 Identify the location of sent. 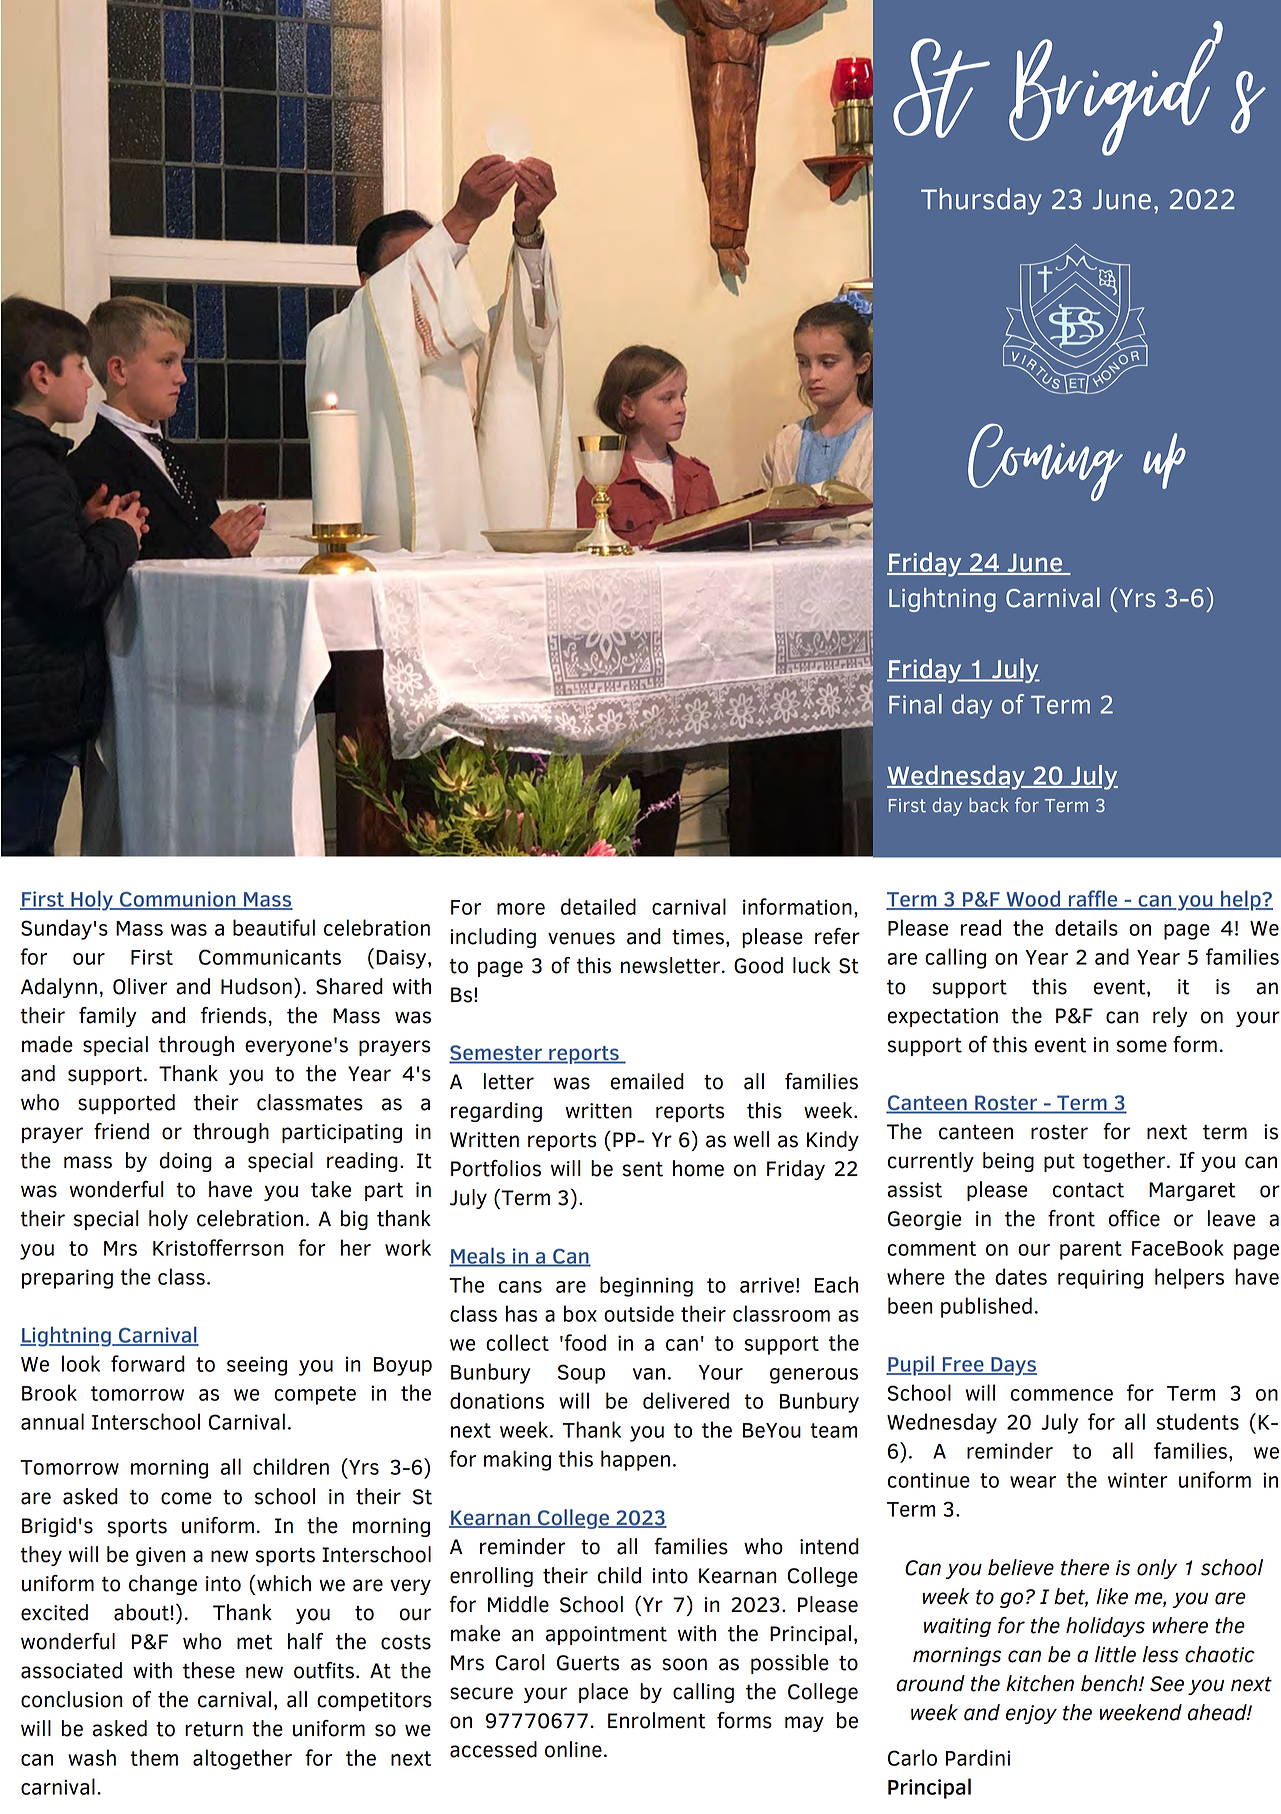
(643, 1169).
